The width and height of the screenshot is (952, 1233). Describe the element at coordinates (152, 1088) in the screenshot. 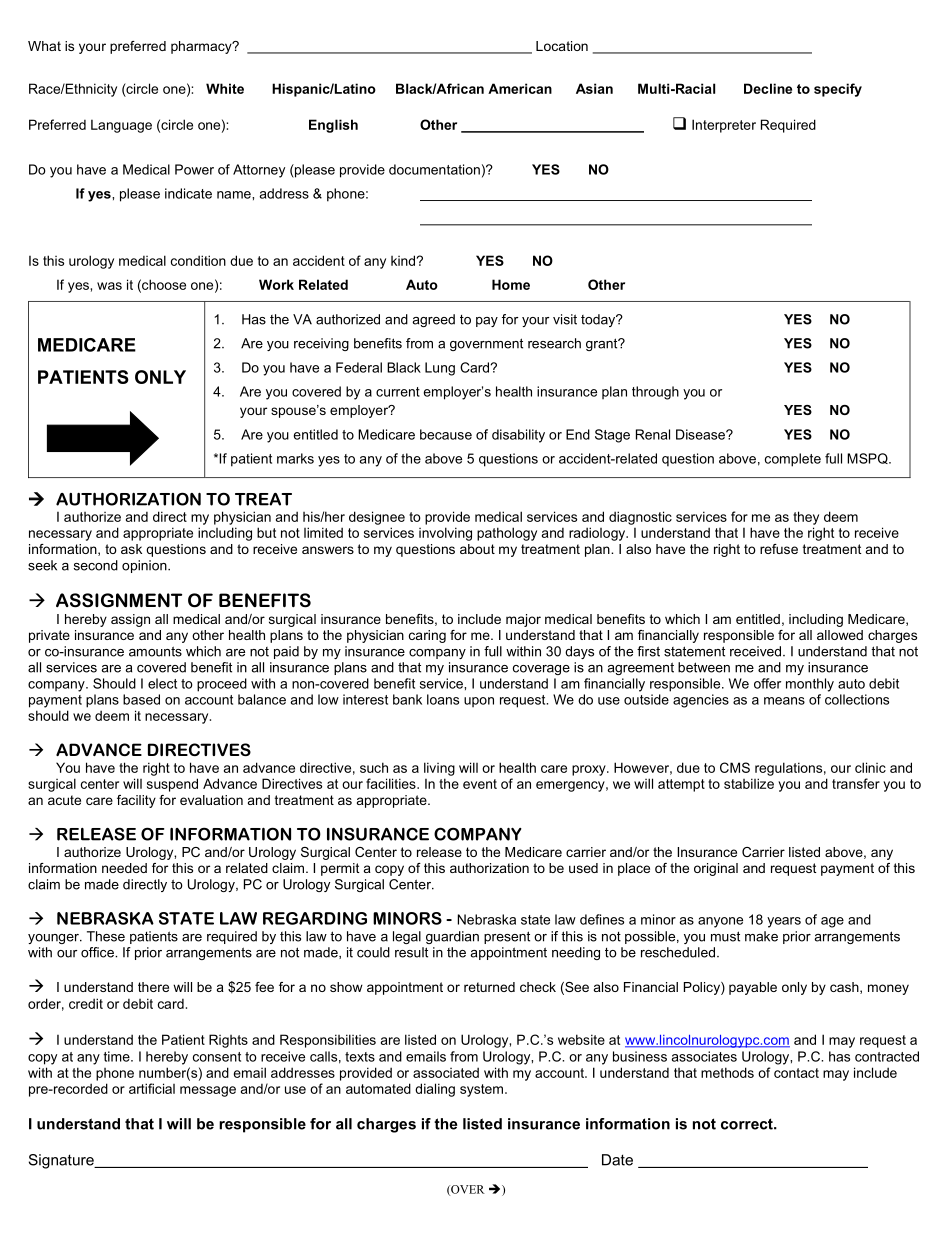

I see `artificial` at that location.
